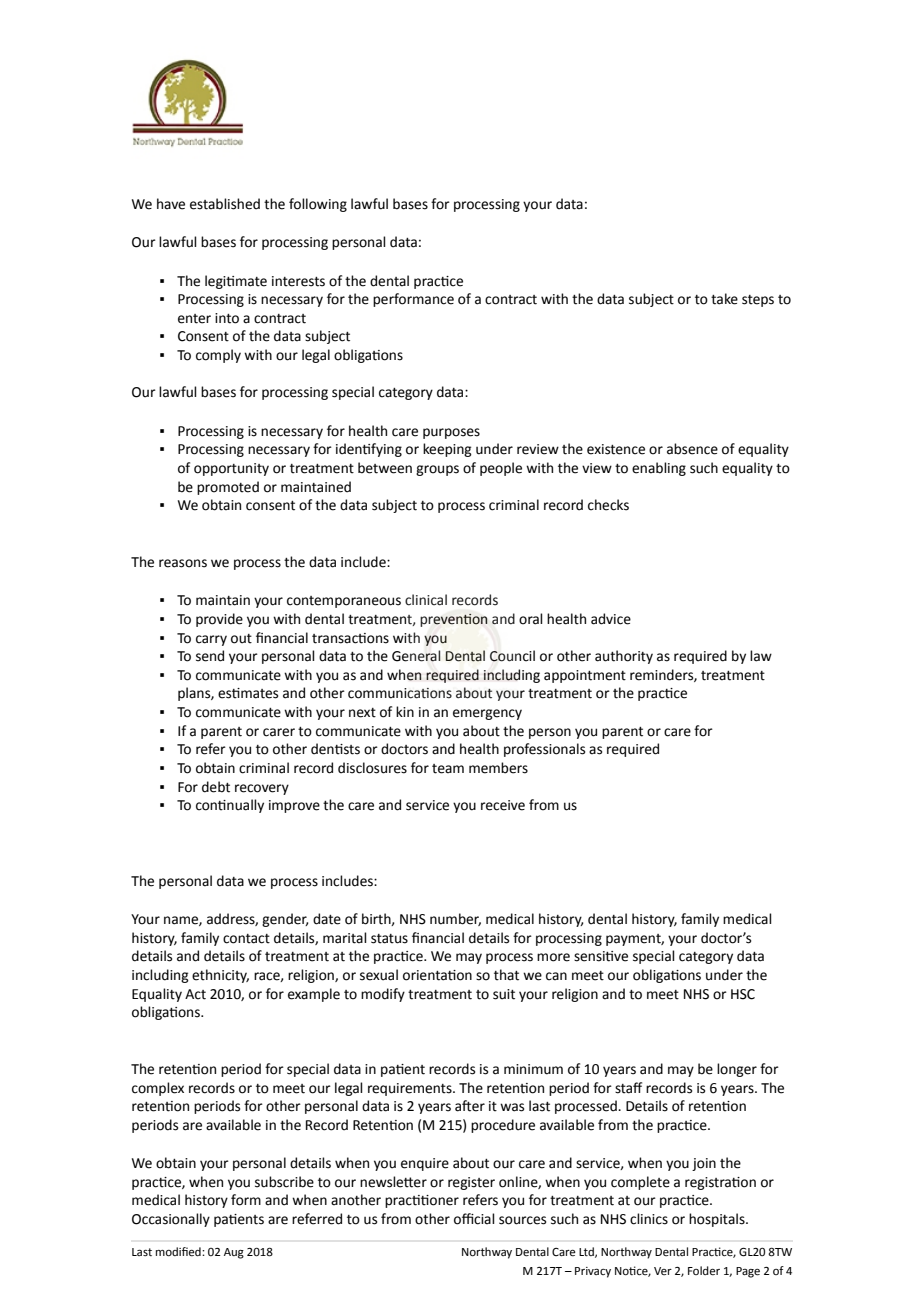  Describe the element at coordinates (474, 1219) in the document. I see `official` at that location.
